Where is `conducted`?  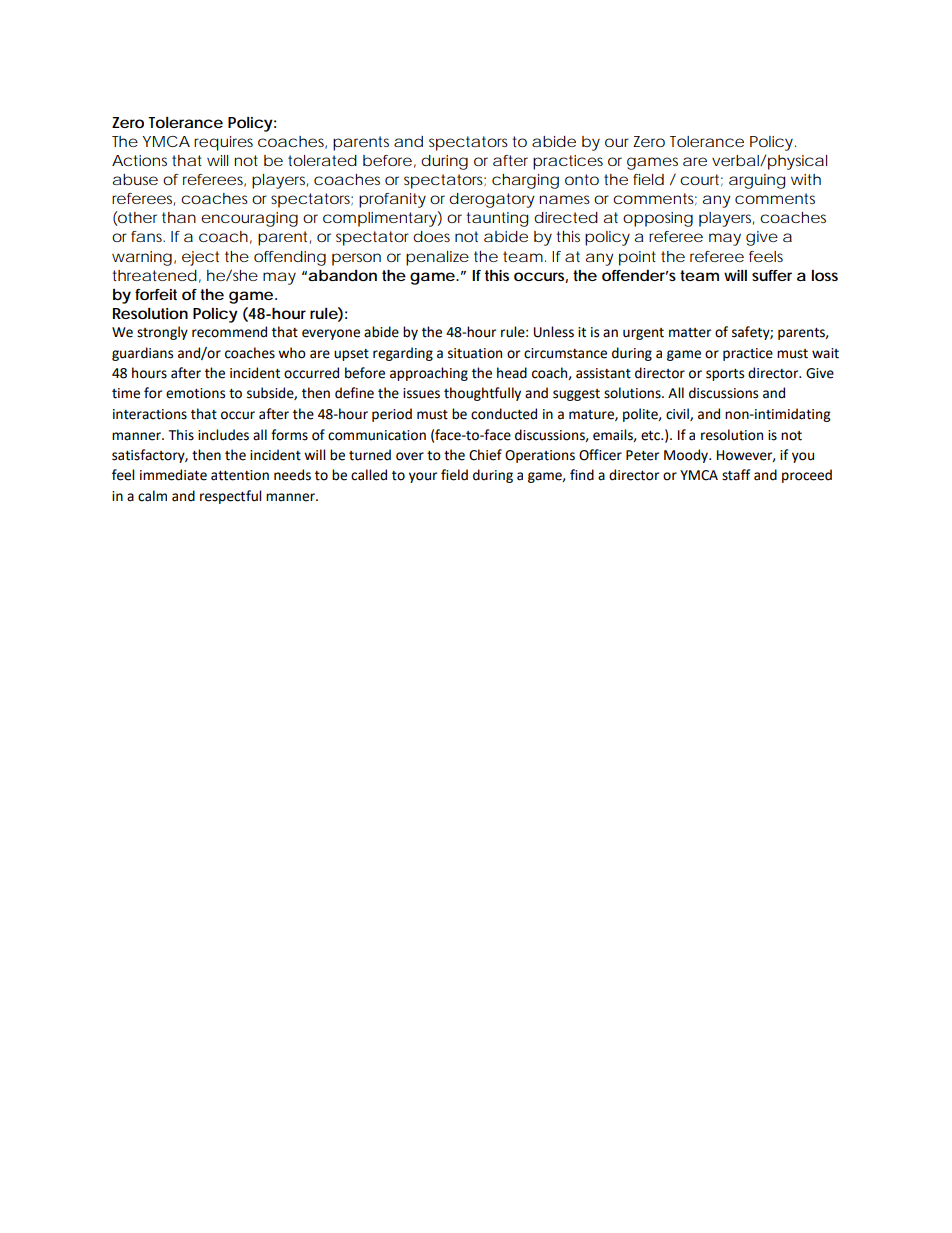 conducted is located at coordinates (504, 414).
